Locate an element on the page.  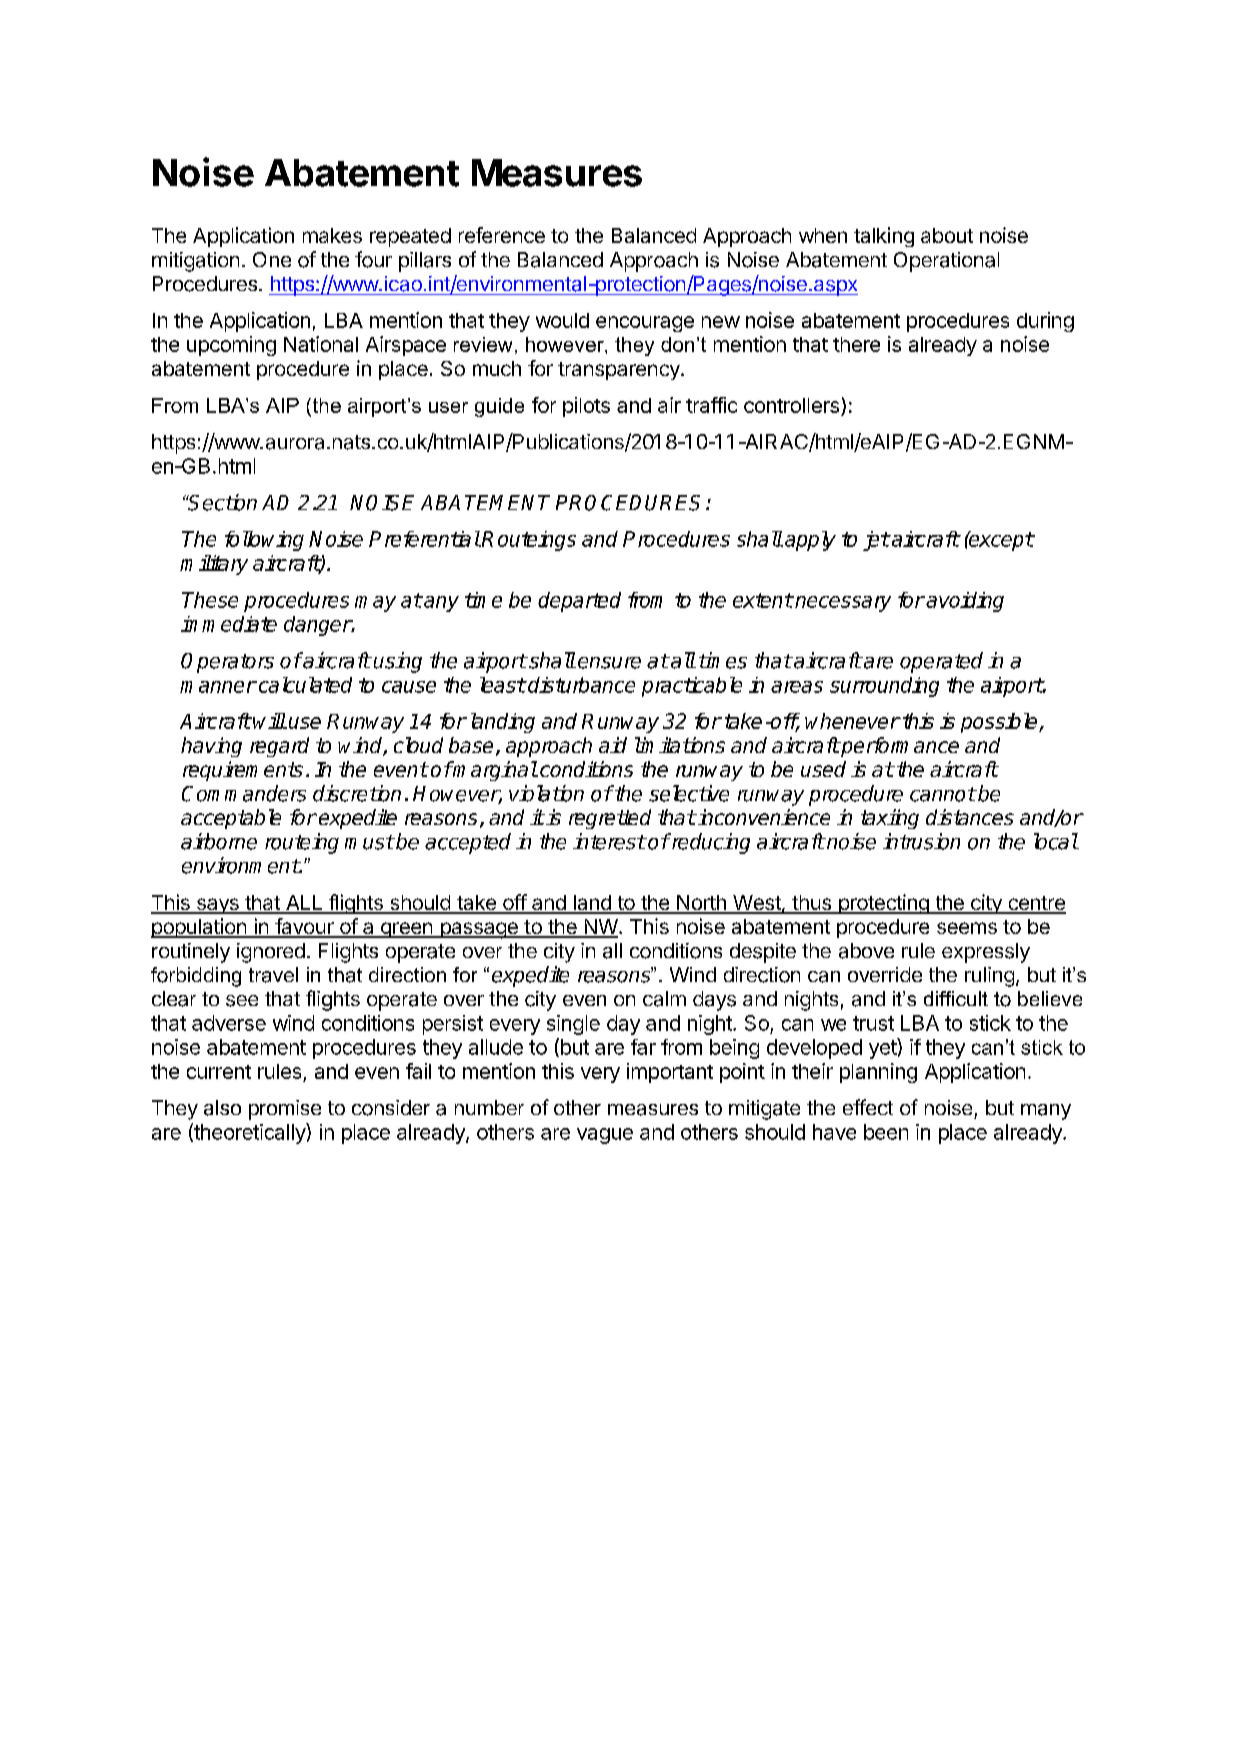
One is located at coordinates (272, 259).
